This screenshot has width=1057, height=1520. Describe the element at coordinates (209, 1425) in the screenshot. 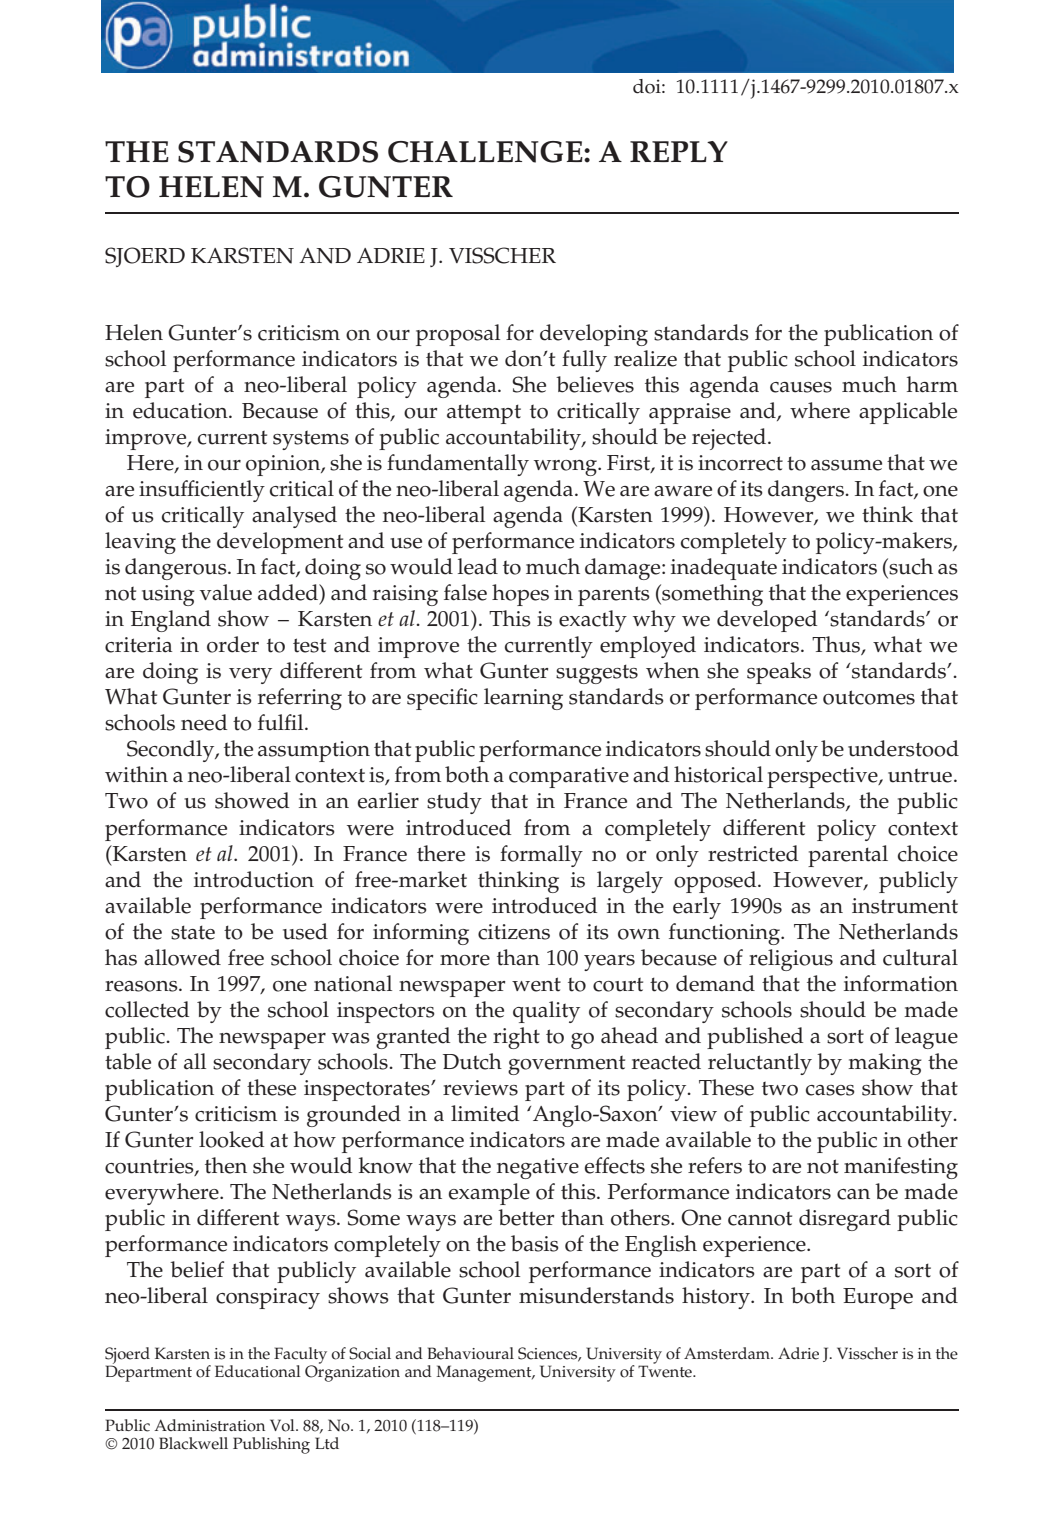

I see `Administration` at that location.
